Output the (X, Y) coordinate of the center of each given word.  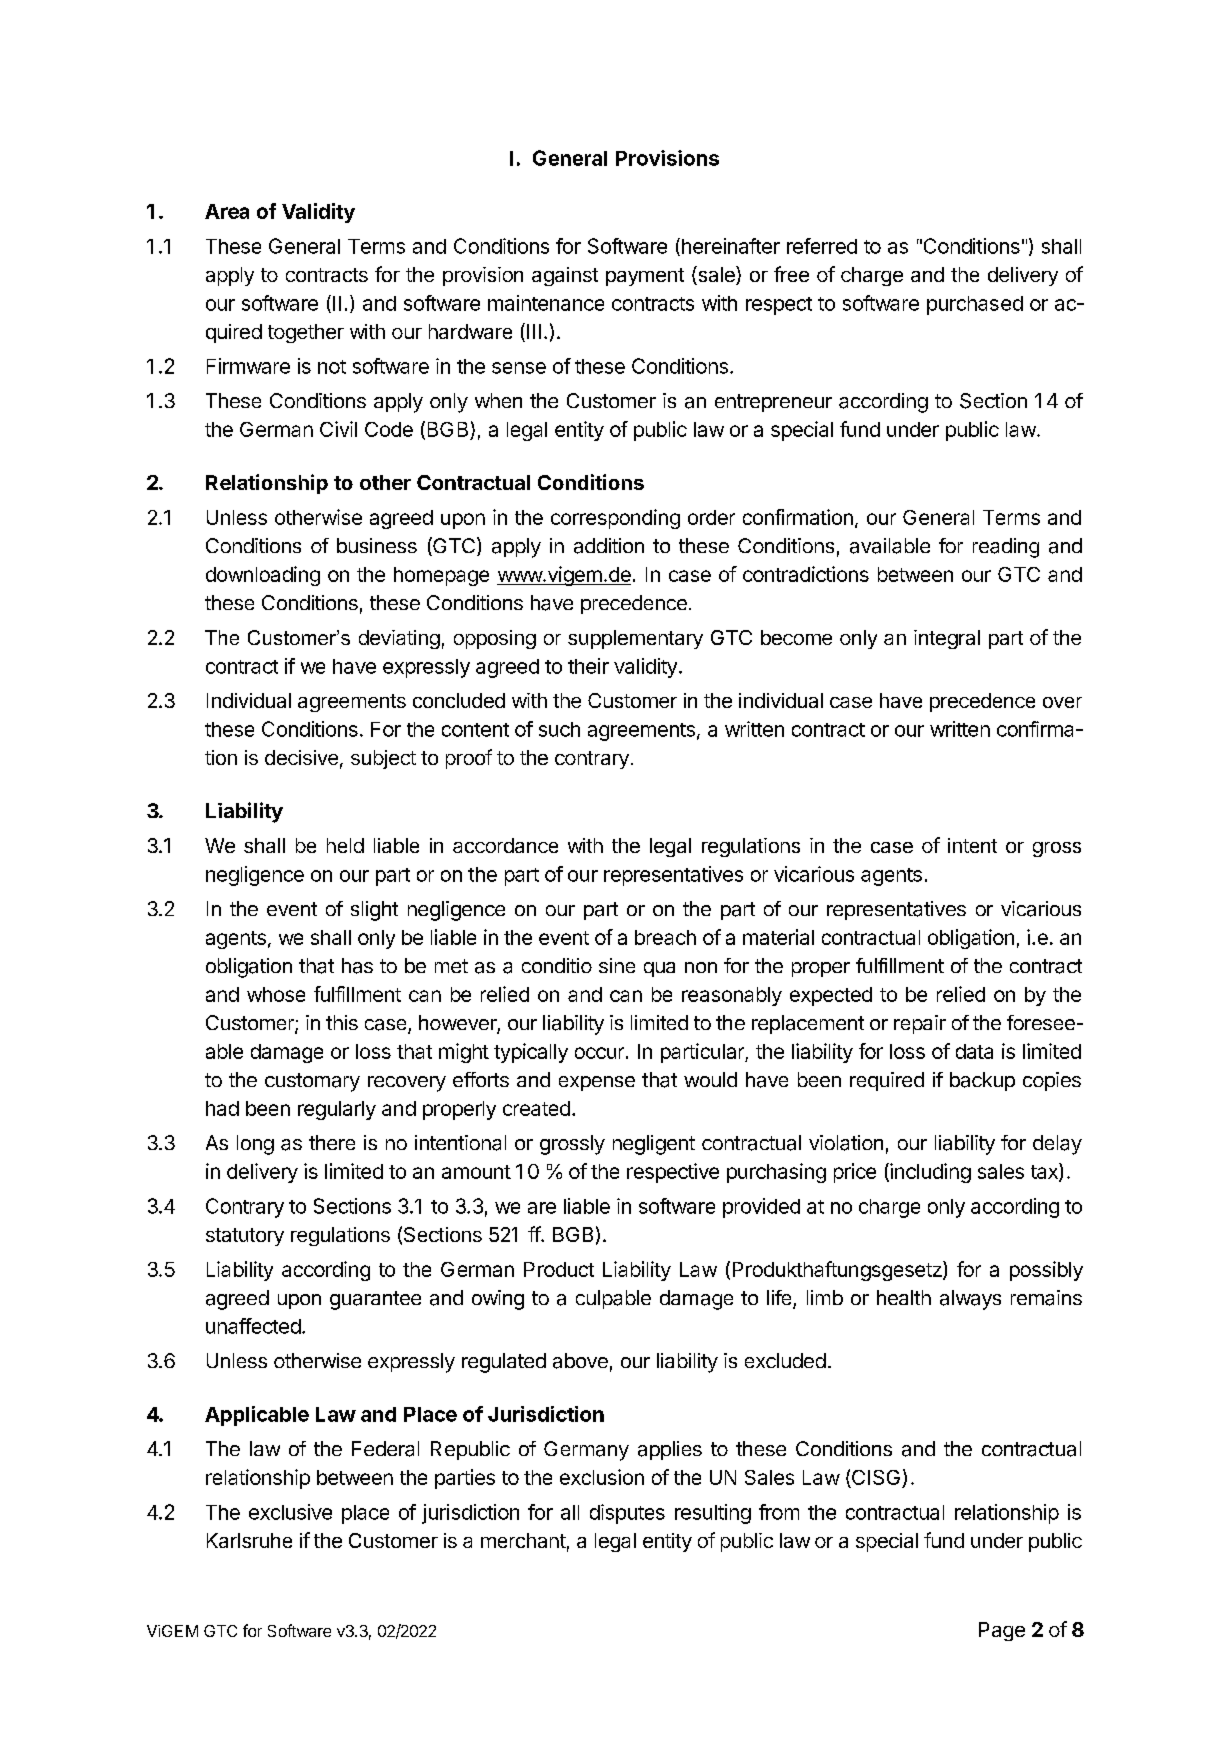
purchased (975, 305)
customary (312, 1082)
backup (982, 1081)
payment (645, 277)
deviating (399, 639)
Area (227, 211)
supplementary (635, 639)
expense (597, 1083)
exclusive (290, 1512)
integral (947, 639)
